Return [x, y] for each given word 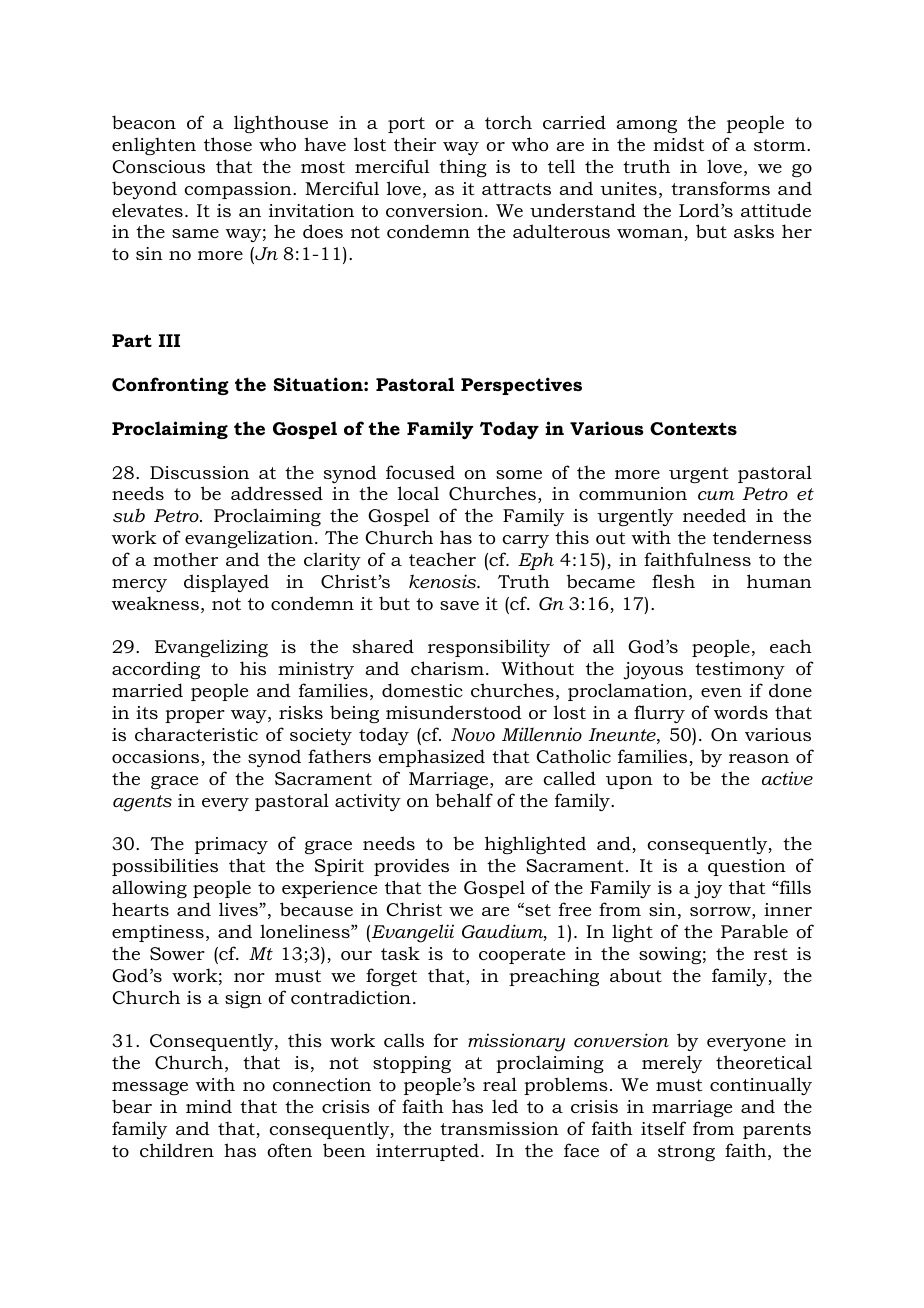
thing [463, 168]
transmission [499, 1128]
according [156, 670]
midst [678, 144]
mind [209, 1106]
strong [686, 1153]
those [228, 144]
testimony [740, 670]
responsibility [489, 648]
